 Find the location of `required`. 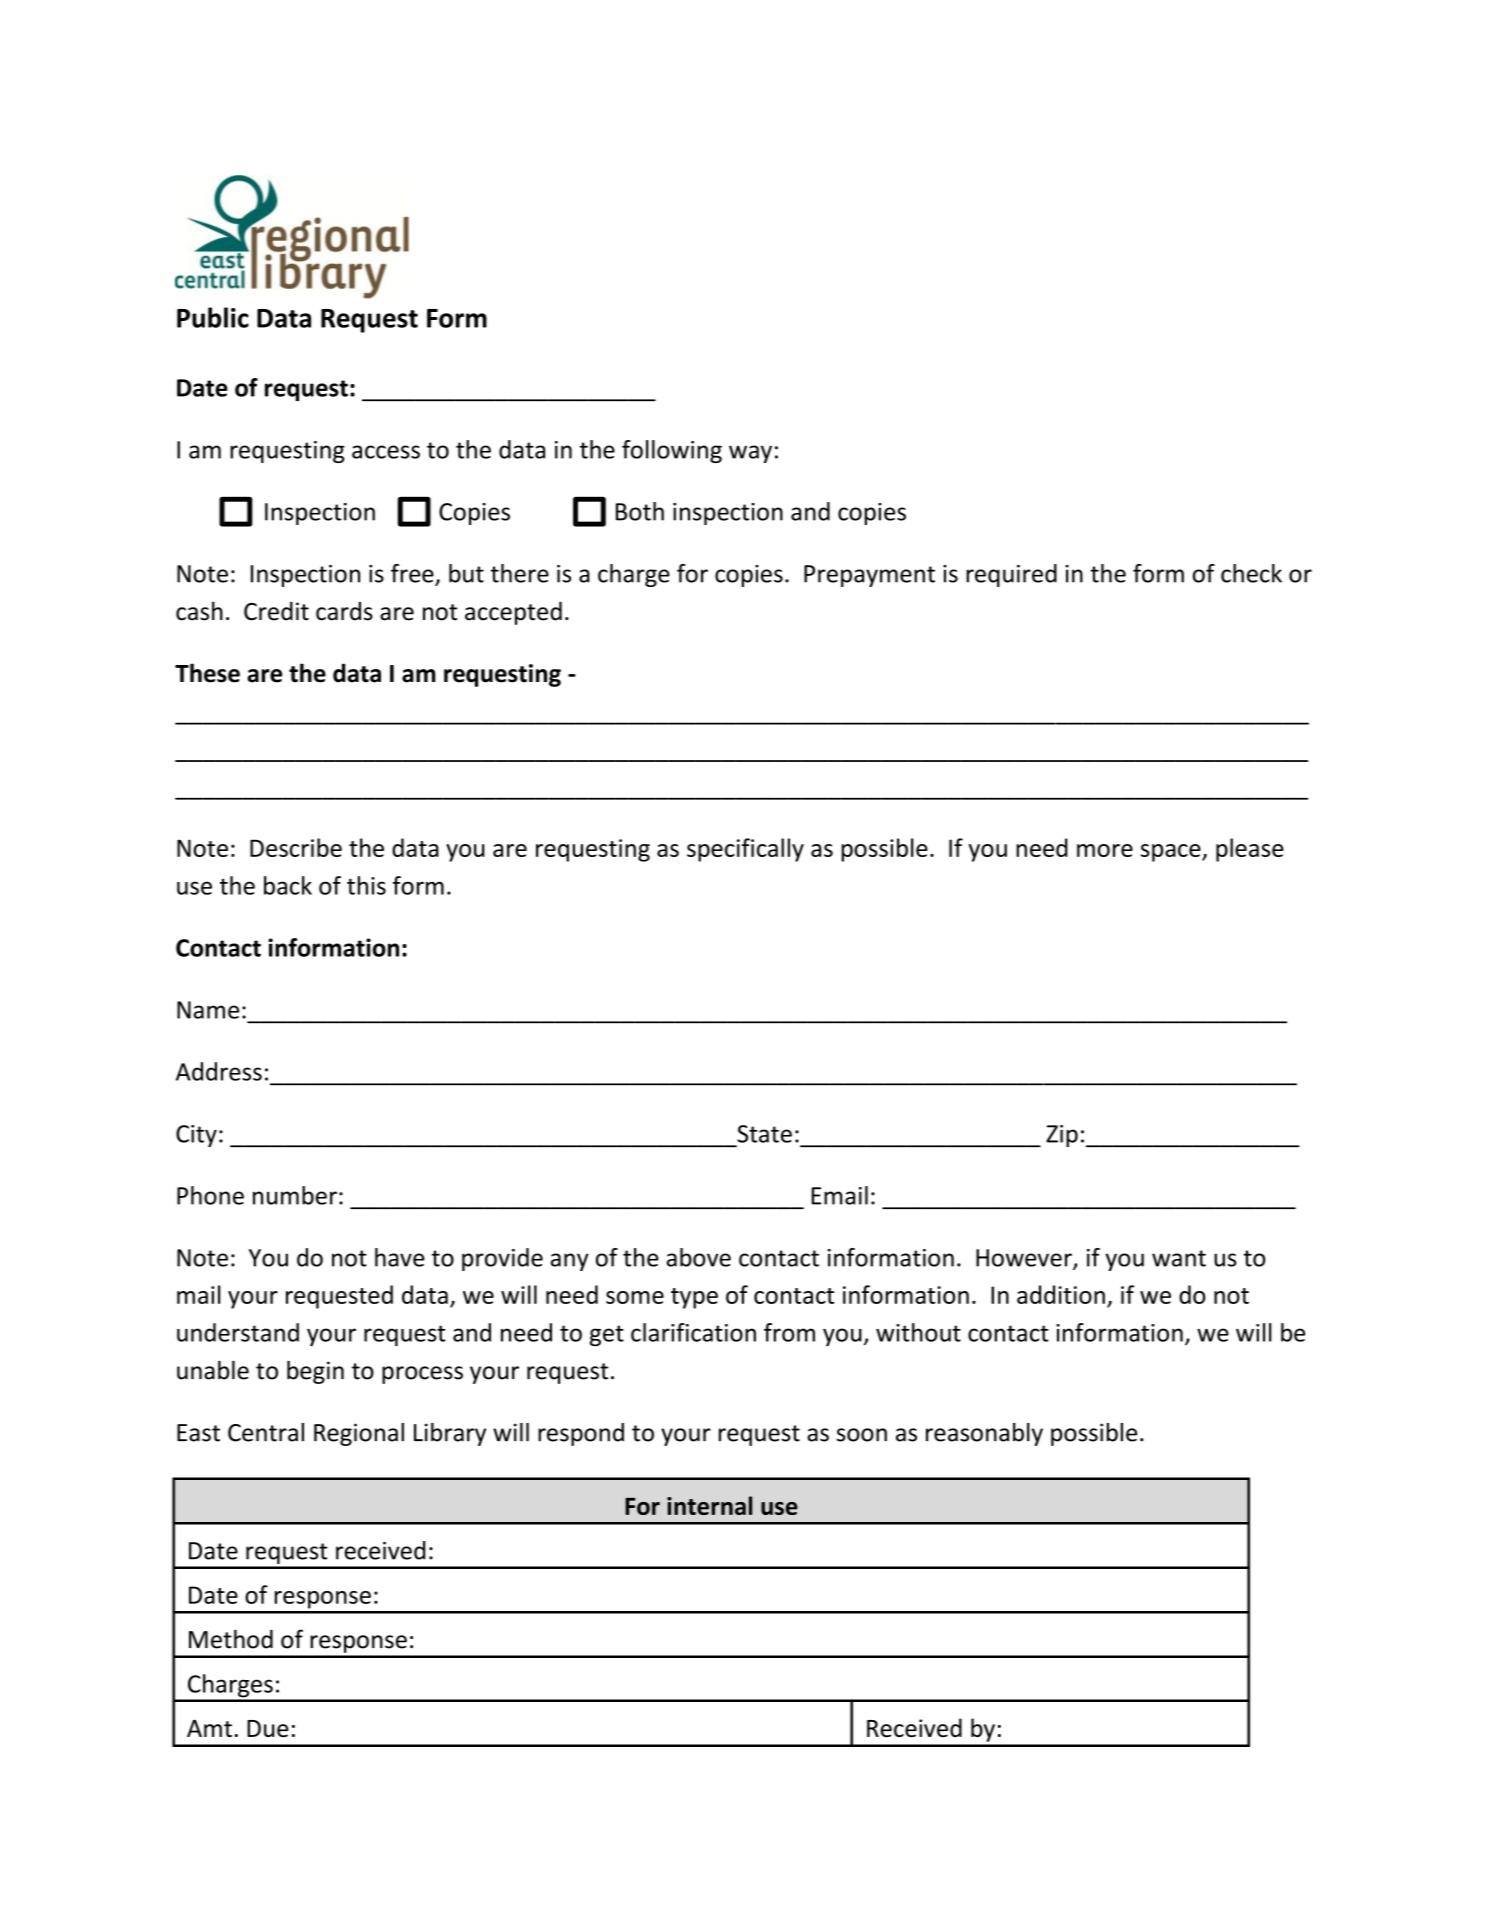

required is located at coordinates (1011, 575).
